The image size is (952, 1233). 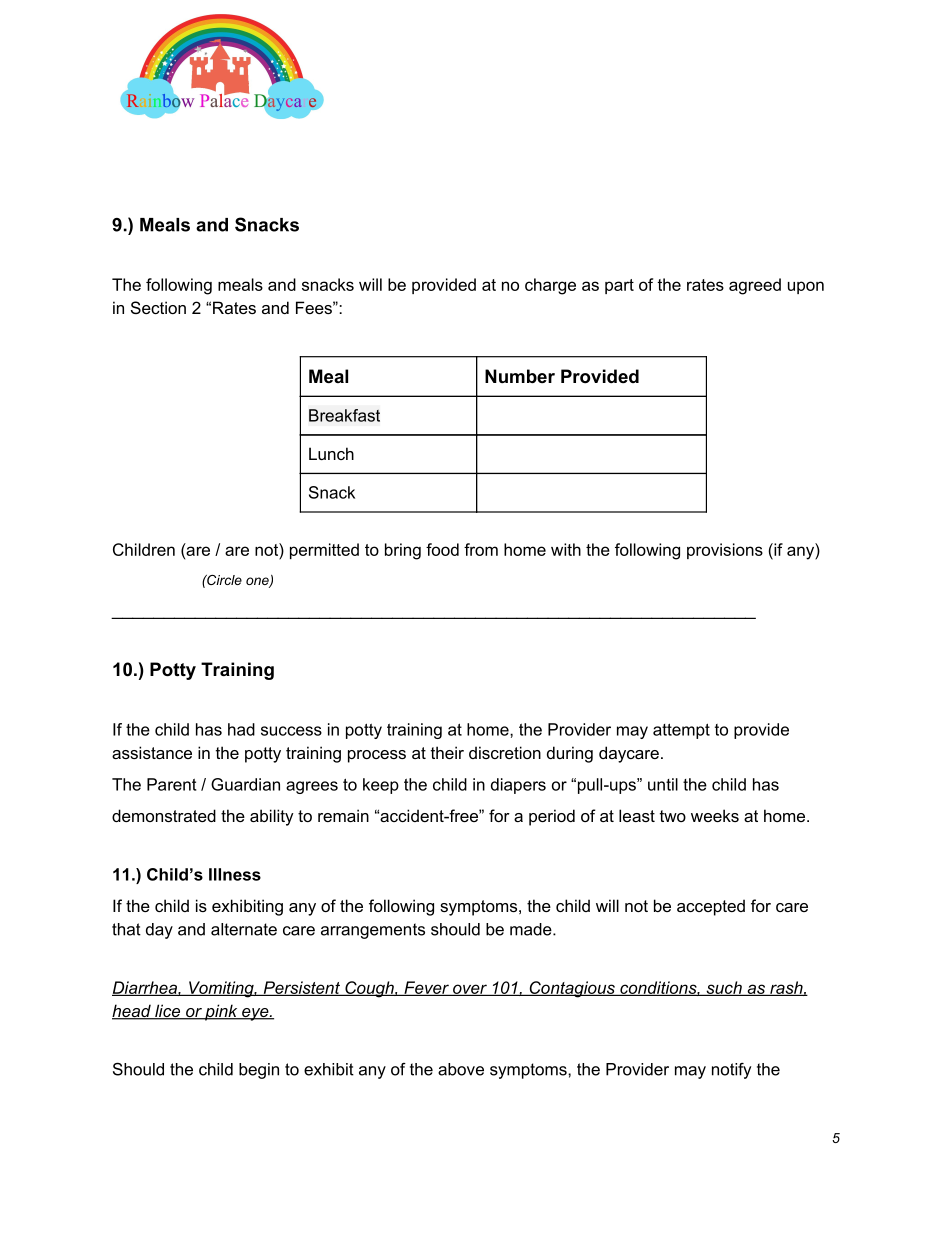 What do you see at coordinates (241, 729) in the screenshot?
I see `had` at bounding box center [241, 729].
